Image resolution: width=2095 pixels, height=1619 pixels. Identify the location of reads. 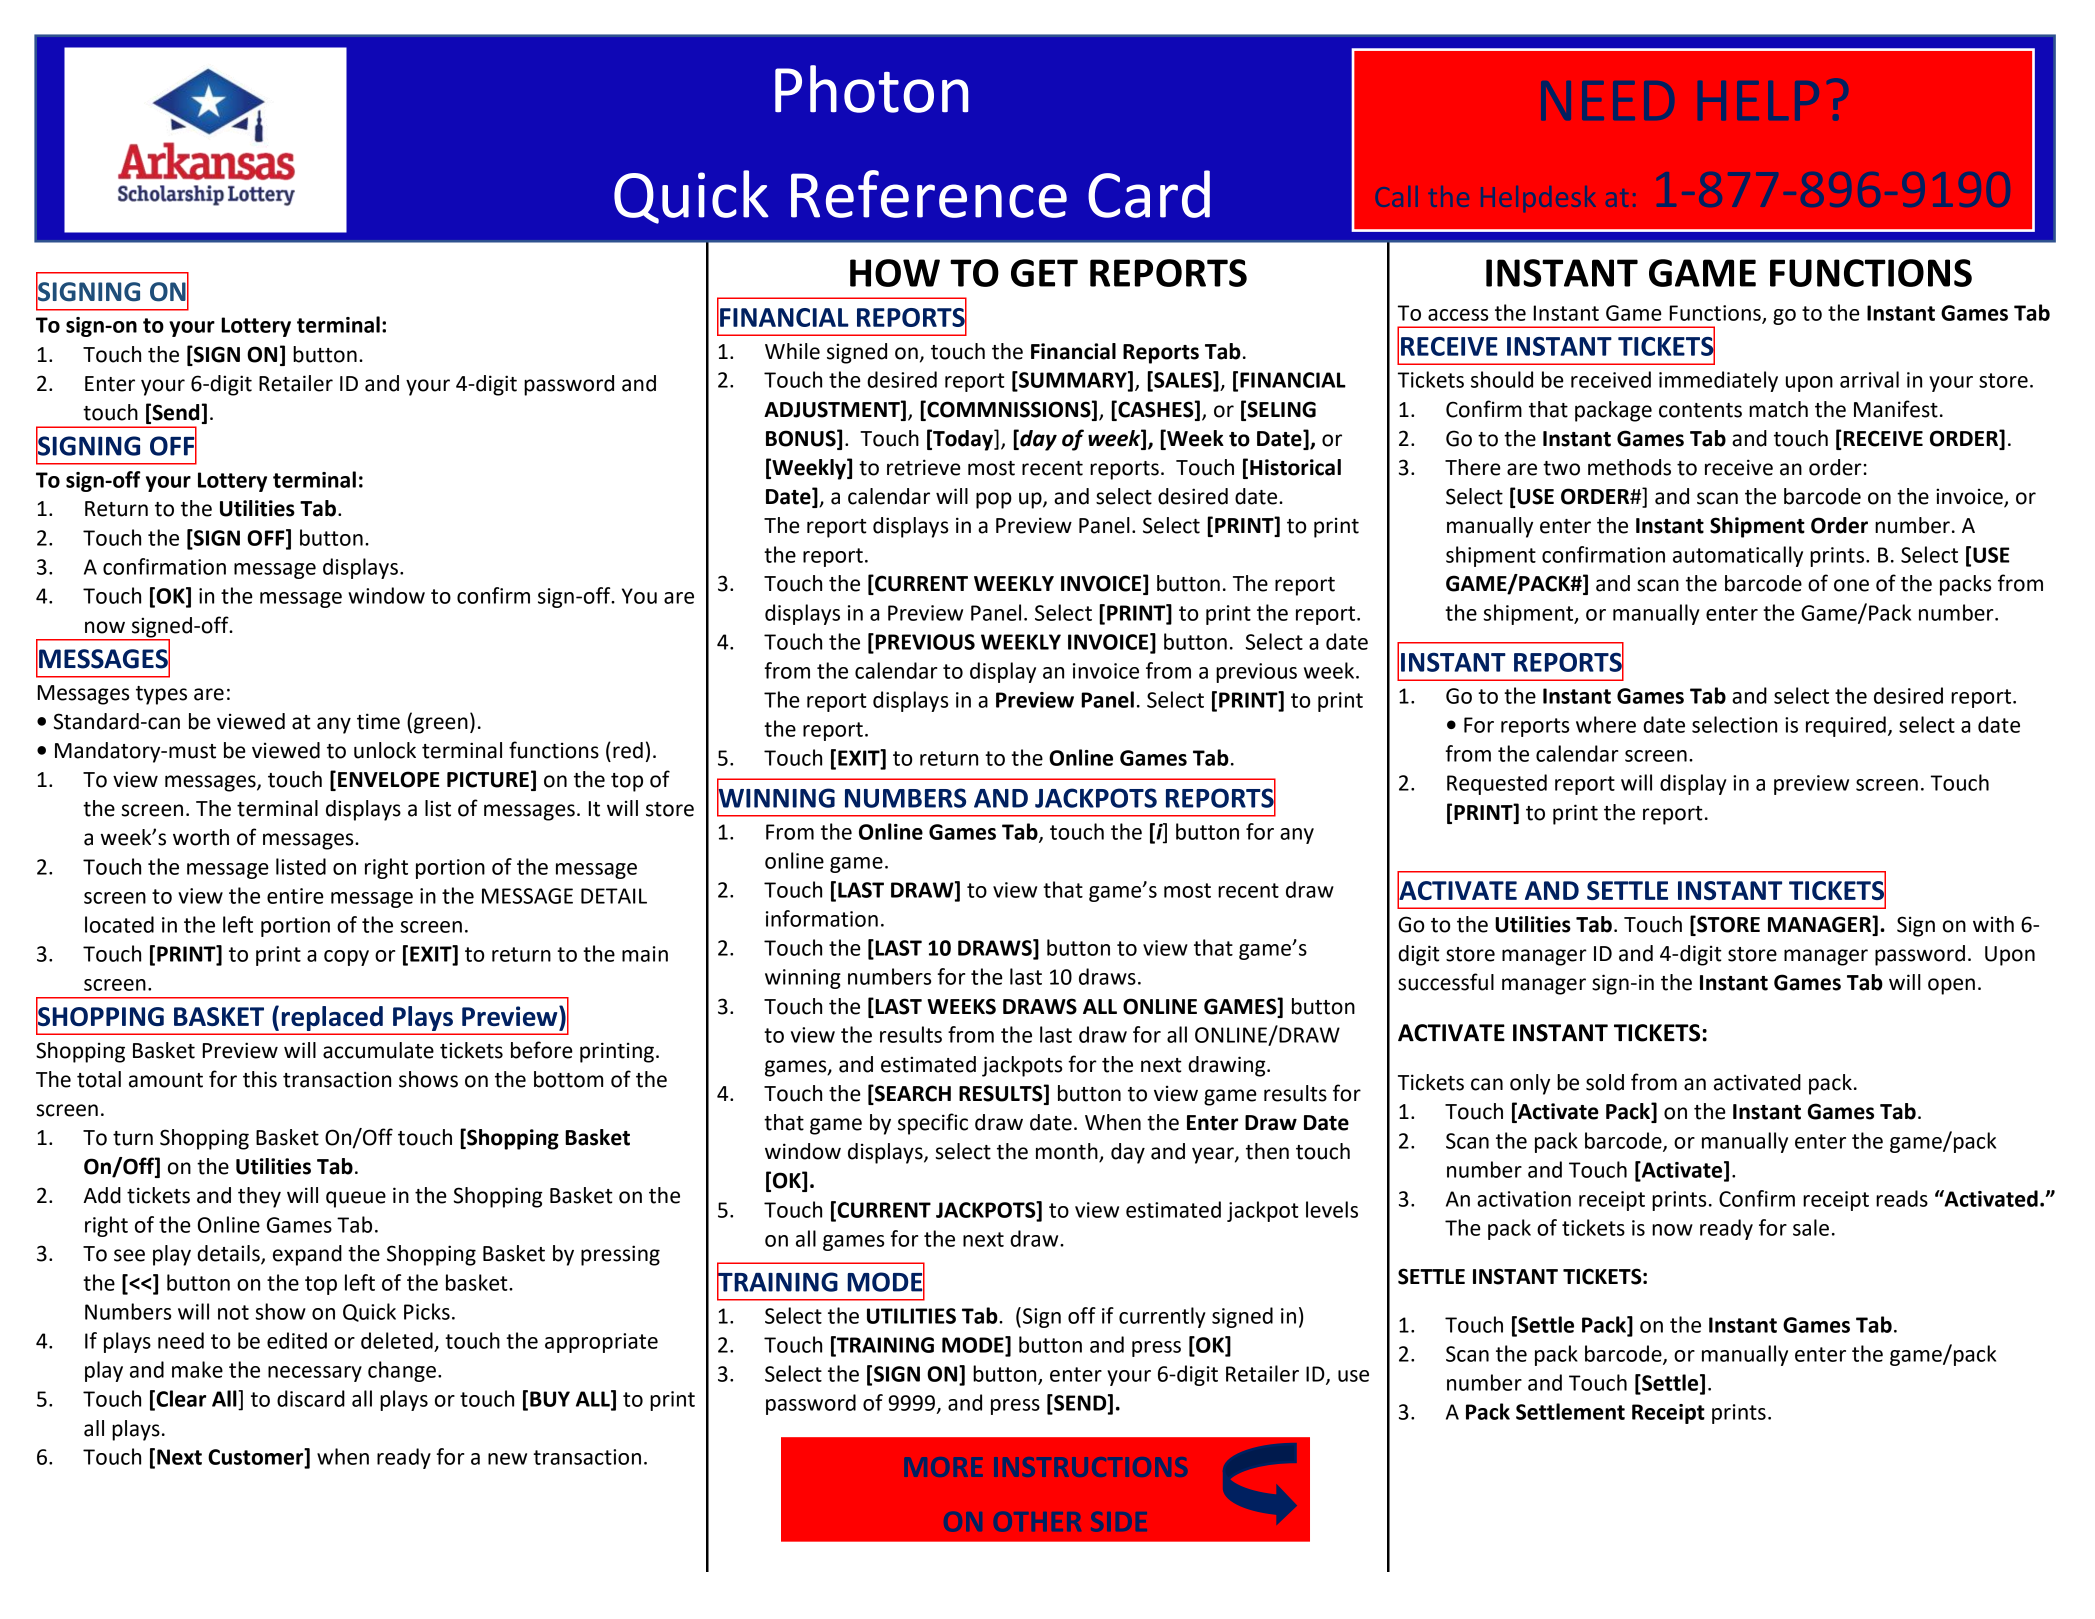
(1902, 1198).
